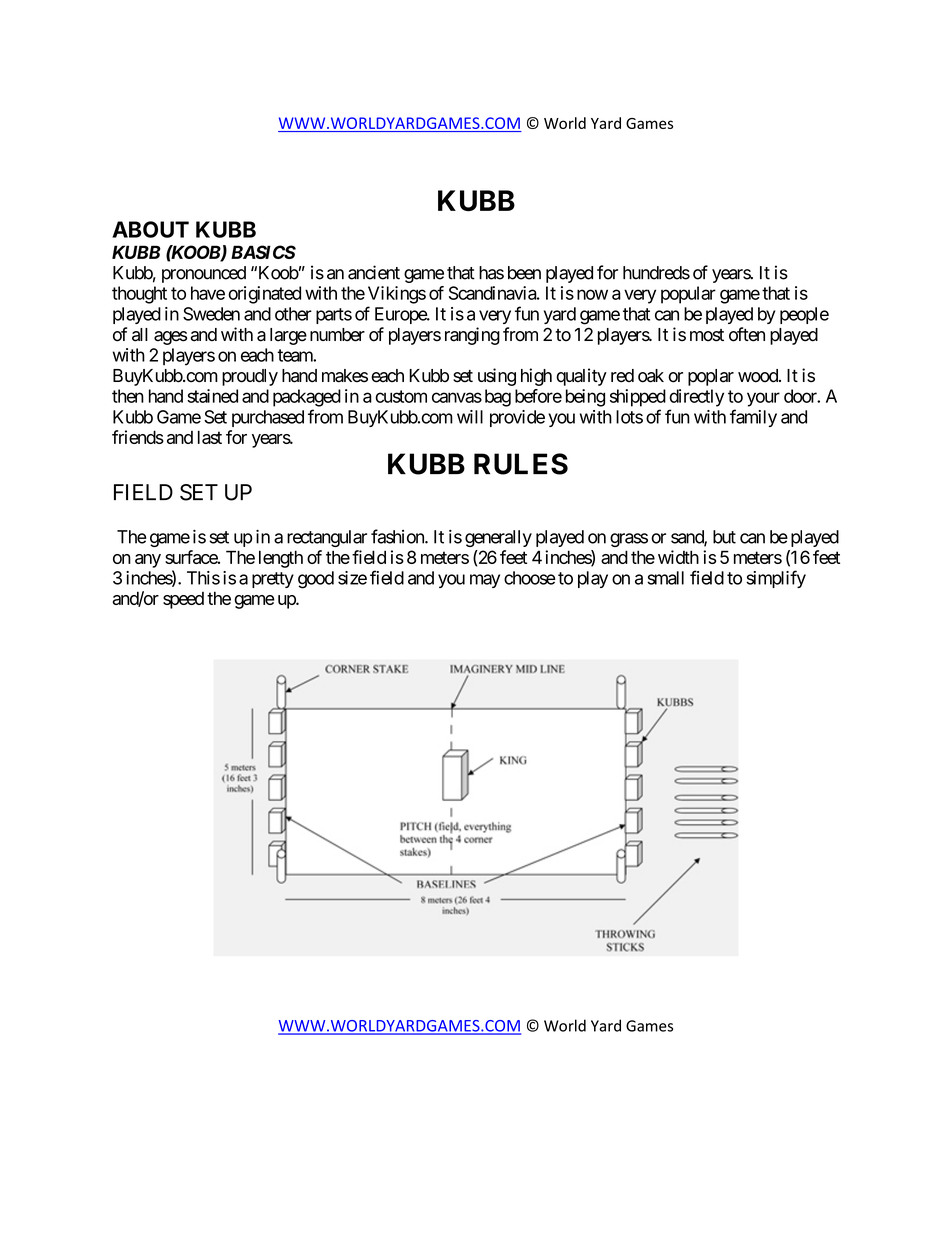  What do you see at coordinates (497, 377) in the screenshot?
I see `using` at bounding box center [497, 377].
